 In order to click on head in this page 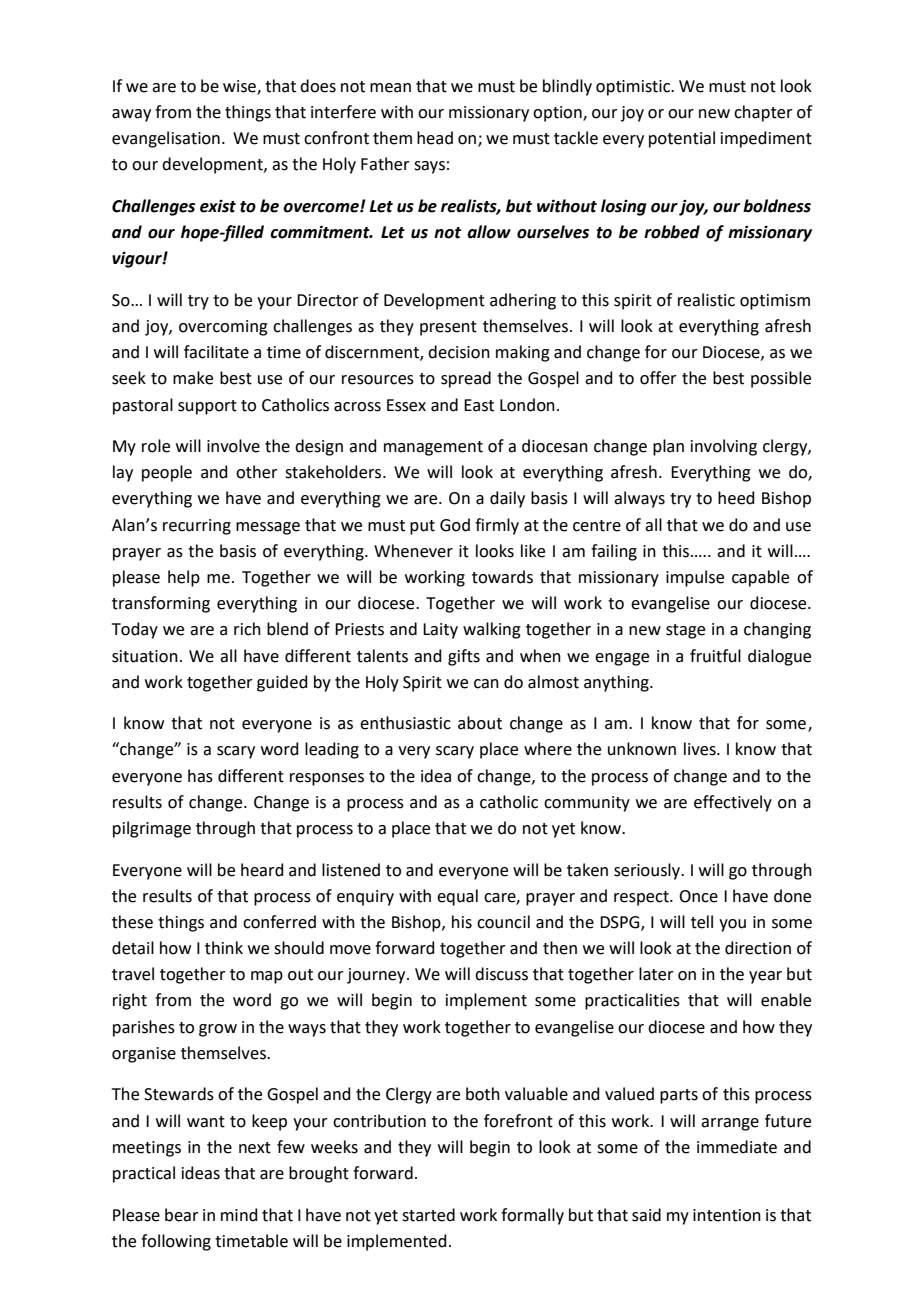, I will do `click(435, 138)`.
